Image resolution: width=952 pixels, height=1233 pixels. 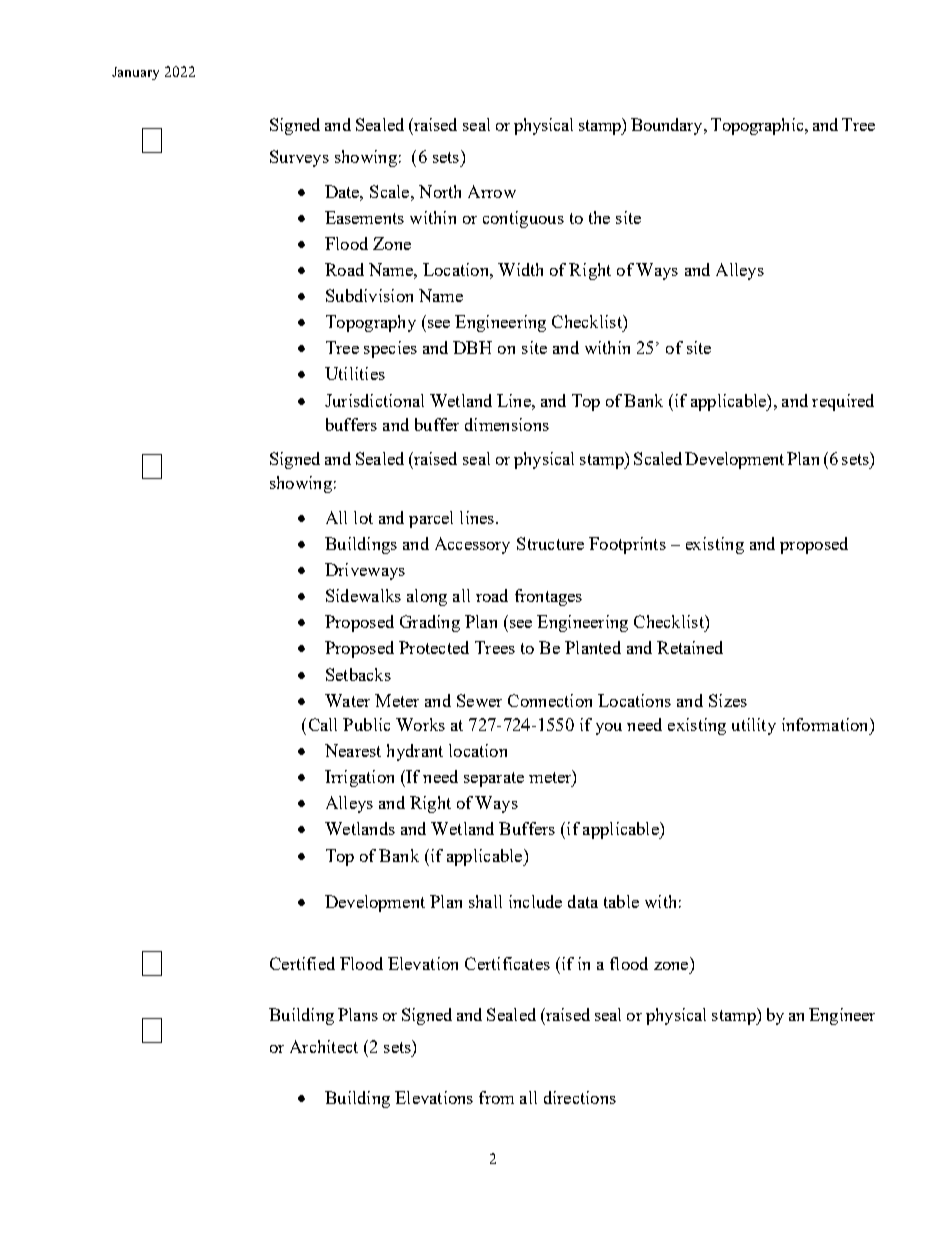 I want to click on required, so click(x=843, y=402).
